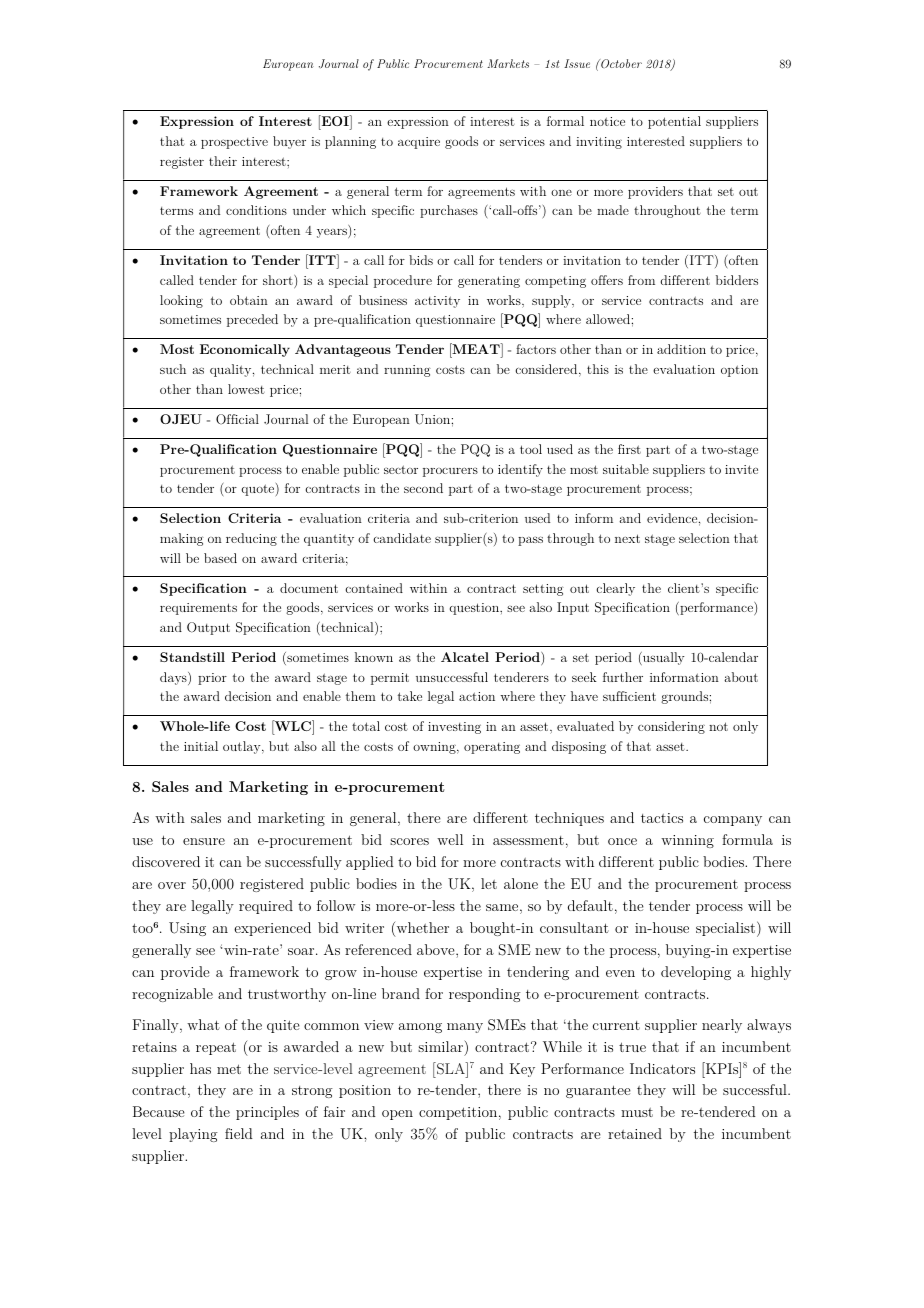 The width and height of the image is (924, 1308). What do you see at coordinates (508, 63) in the image?
I see `Markets` at bounding box center [508, 63].
